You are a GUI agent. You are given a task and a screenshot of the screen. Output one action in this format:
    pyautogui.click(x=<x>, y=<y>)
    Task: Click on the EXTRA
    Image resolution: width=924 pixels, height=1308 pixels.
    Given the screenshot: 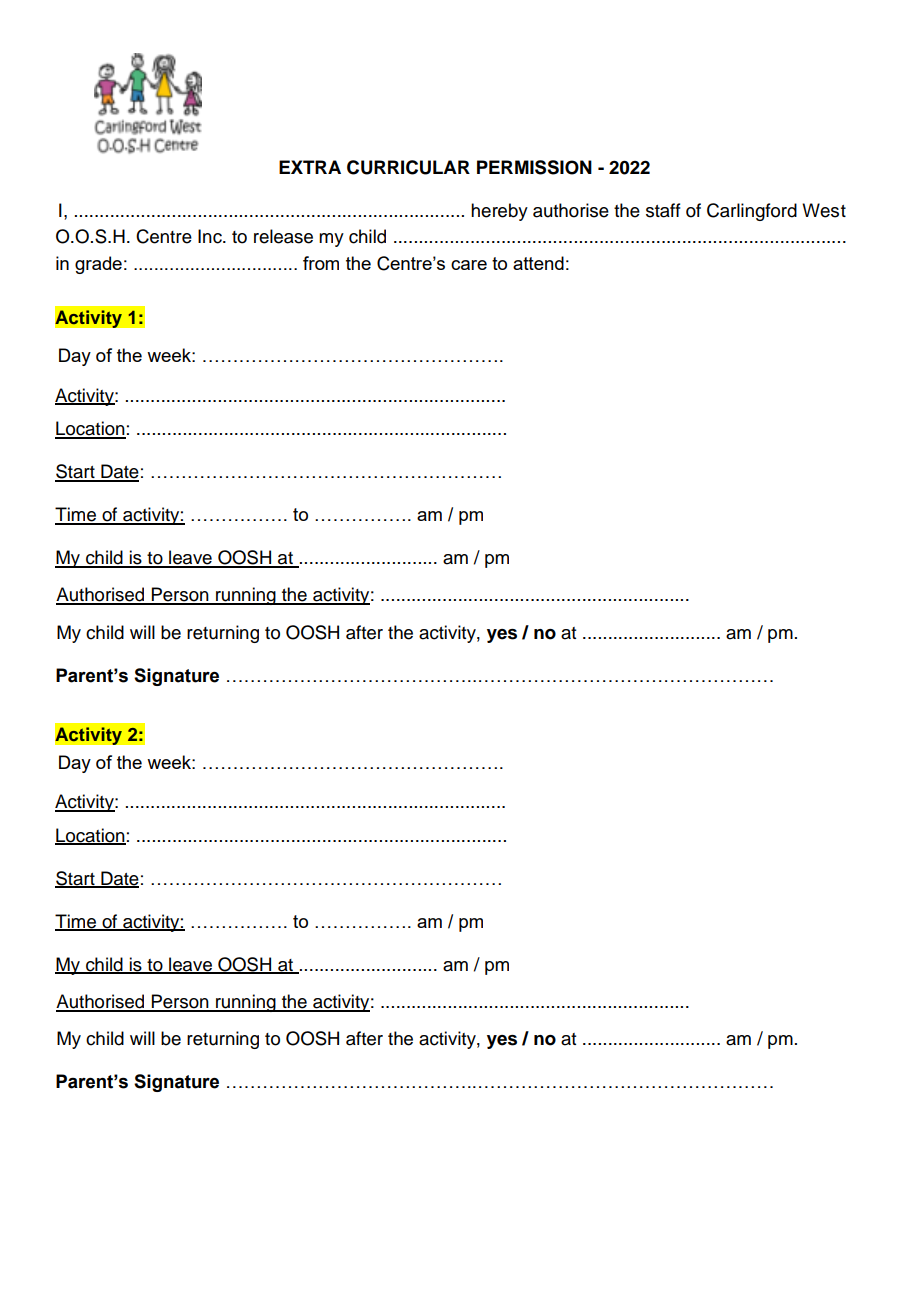 What is the action you would take?
    pyautogui.click(x=310, y=167)
